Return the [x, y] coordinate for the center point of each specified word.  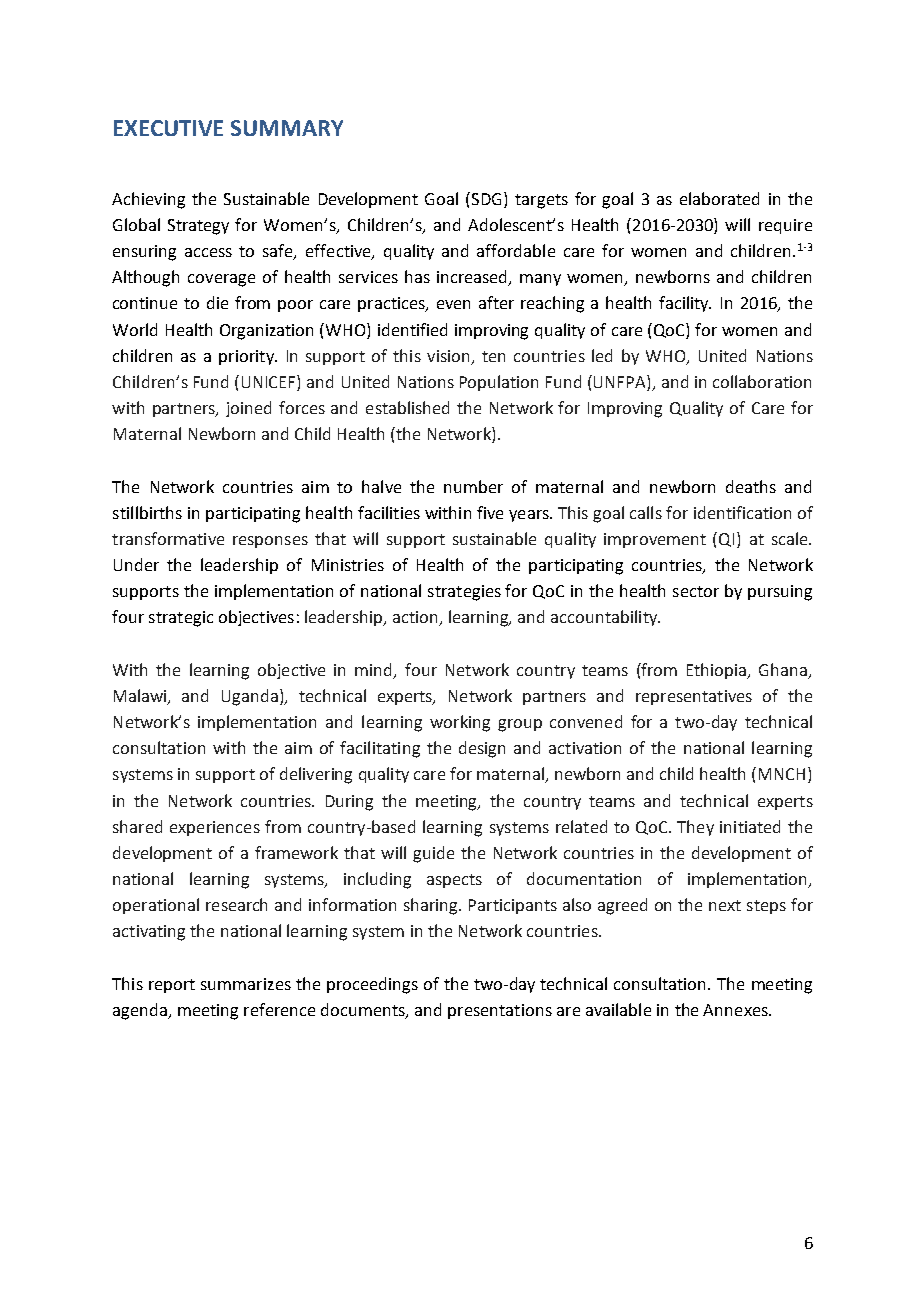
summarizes [246, 984]
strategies [464, 593]
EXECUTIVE [168, 128]
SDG [488, 198]
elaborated [719, 198]
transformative [168, 538]
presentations [500, 1011]
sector [696, 591]
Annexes [736, 1010]
